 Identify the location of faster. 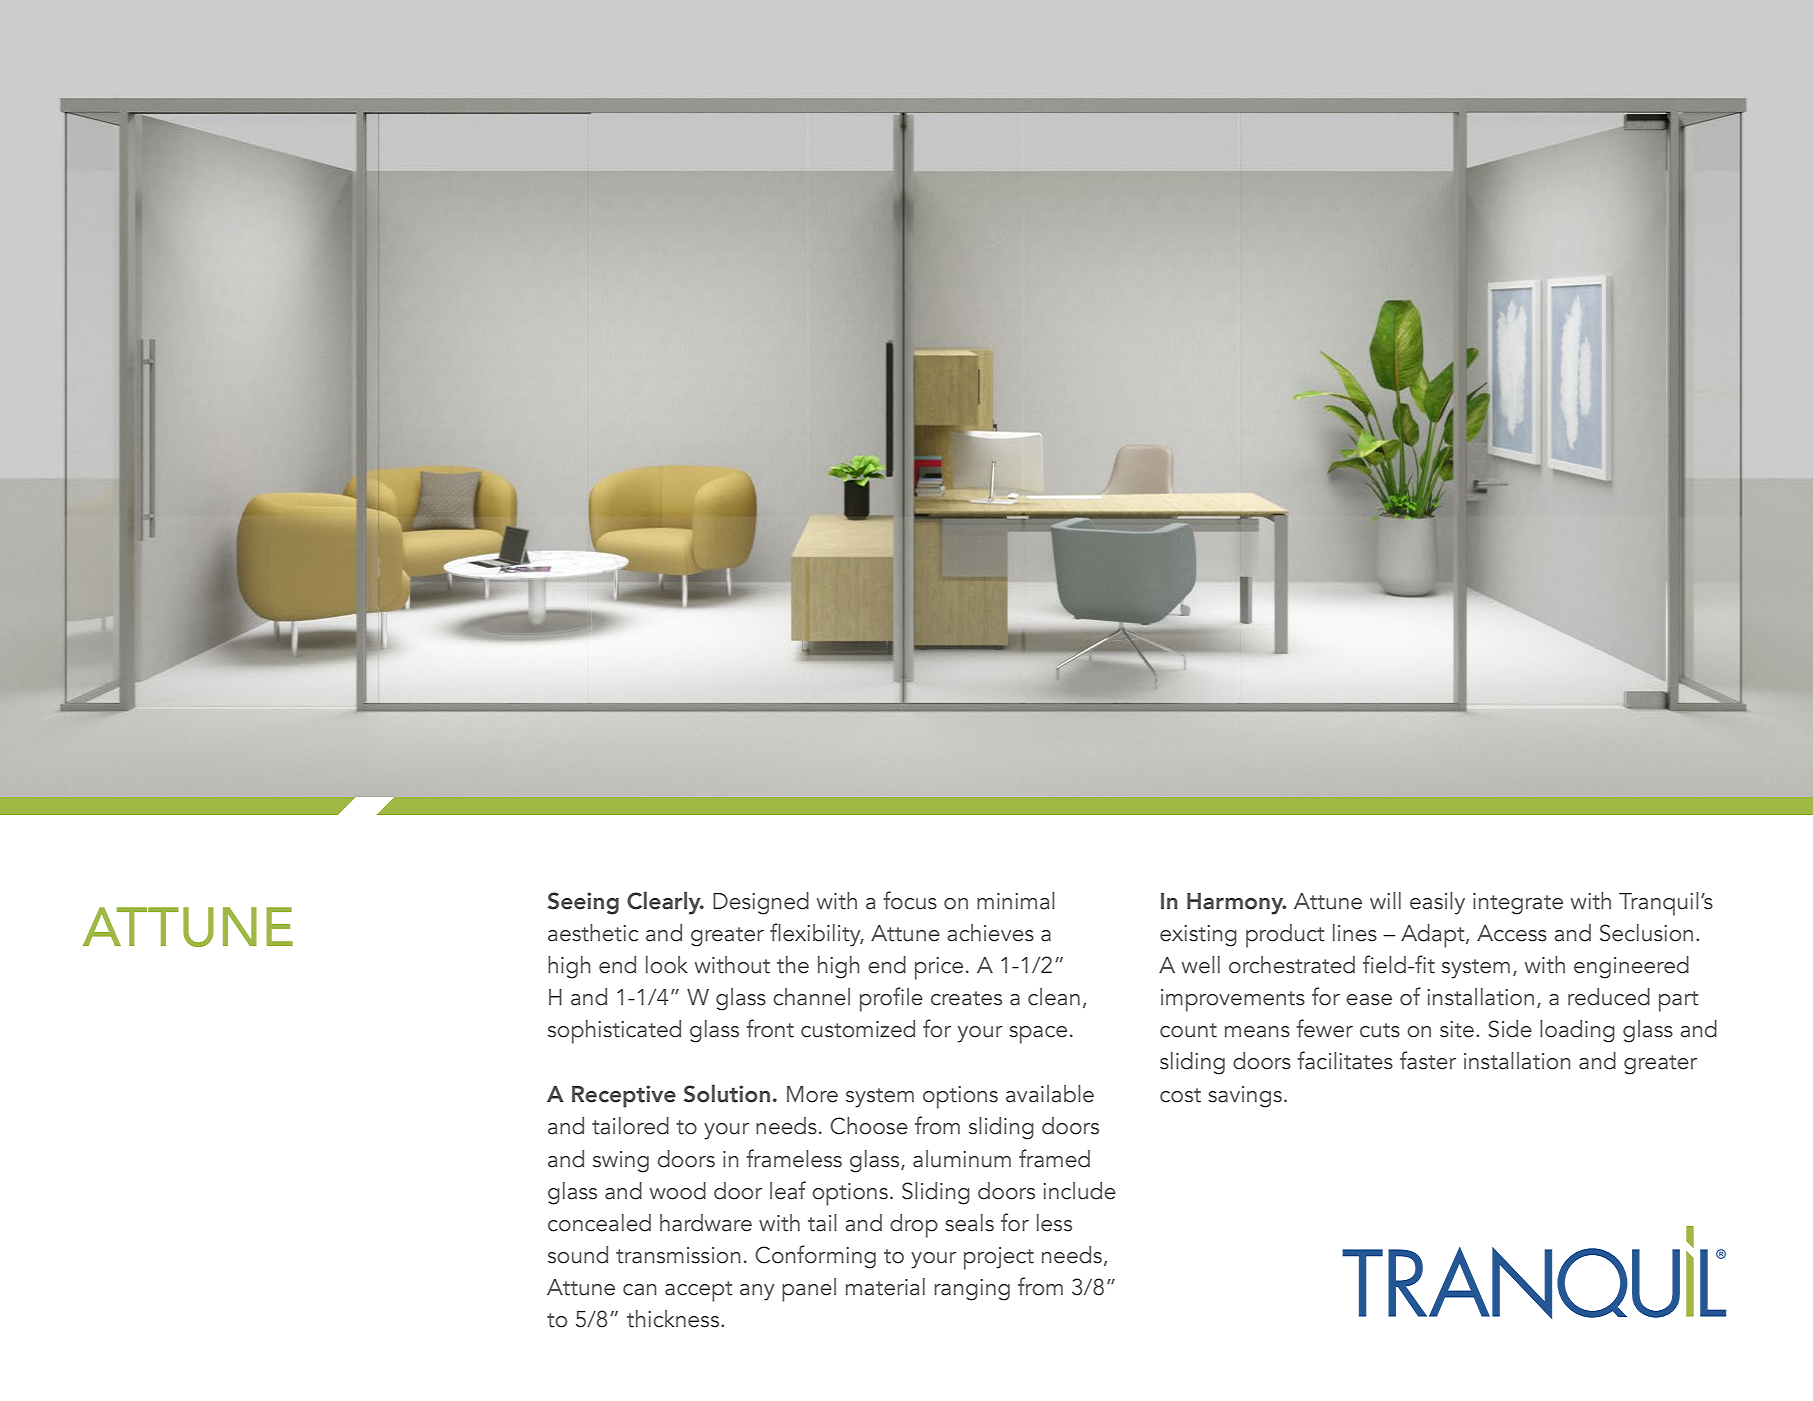
(1428, 1060).
